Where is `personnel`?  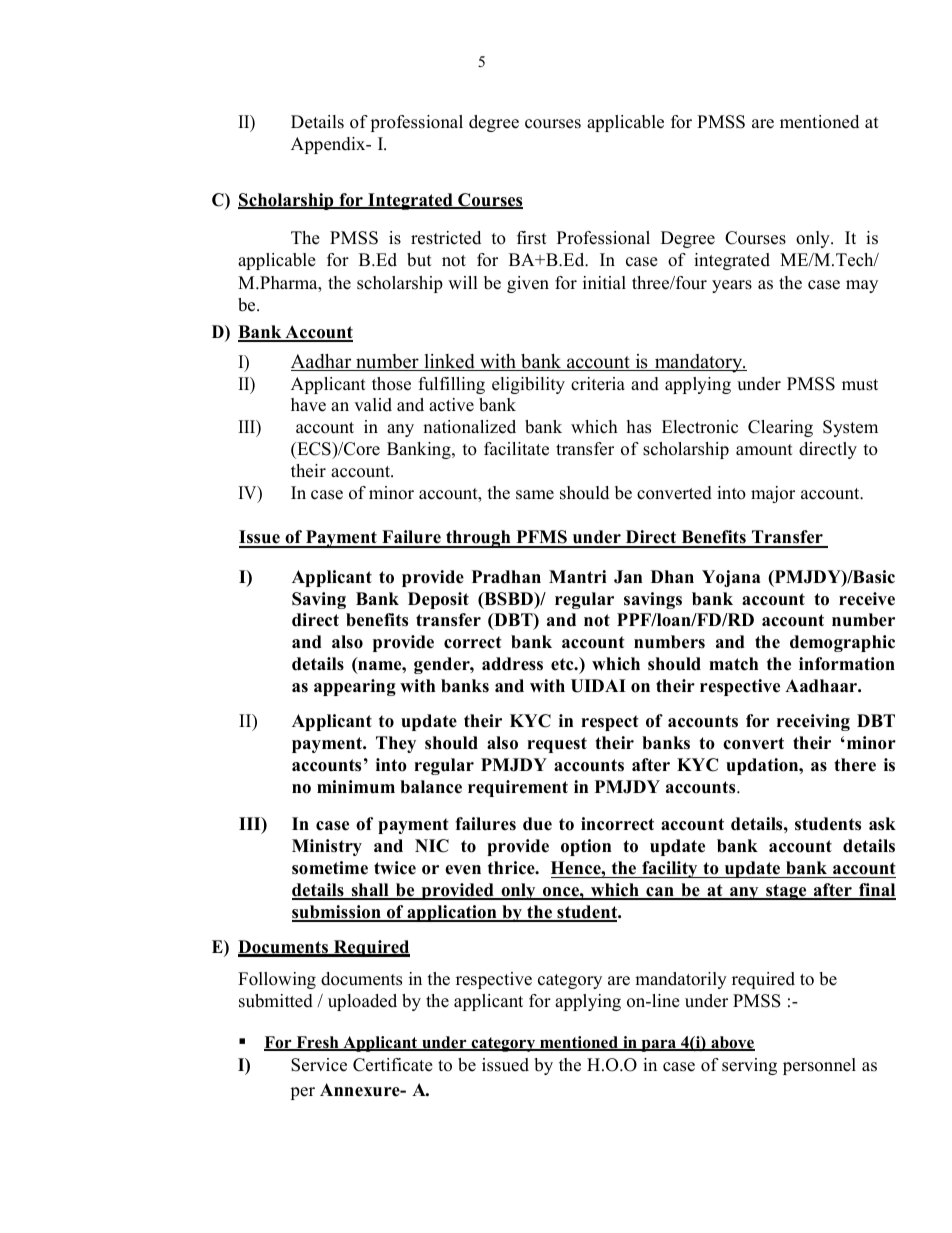 personnel is located at coordinates (819, 1066).
